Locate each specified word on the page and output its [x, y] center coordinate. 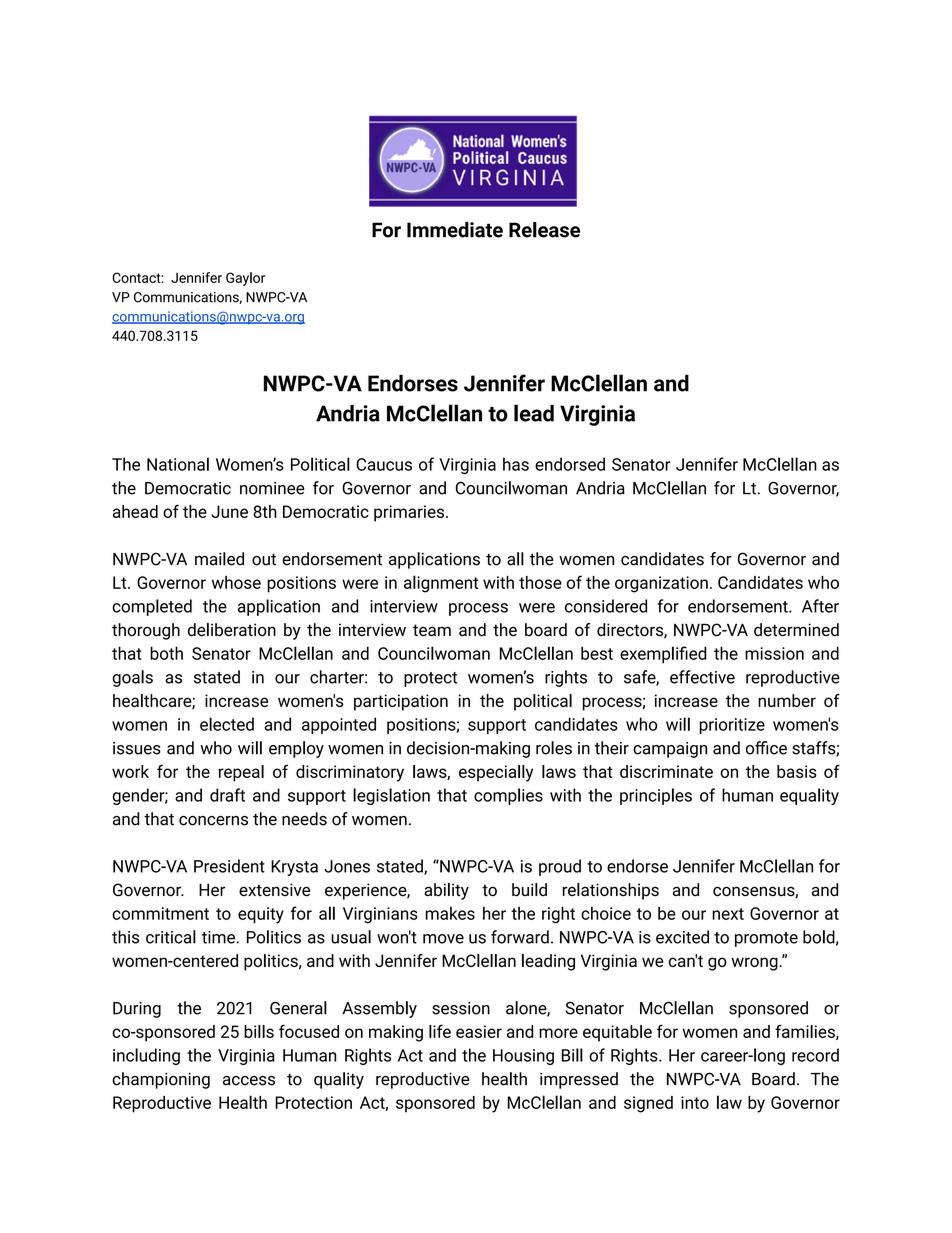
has [516, 464]
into [695, 1102]
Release [544, 230]
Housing [523, 1057]
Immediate [455, 230]
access [249, 1081]
